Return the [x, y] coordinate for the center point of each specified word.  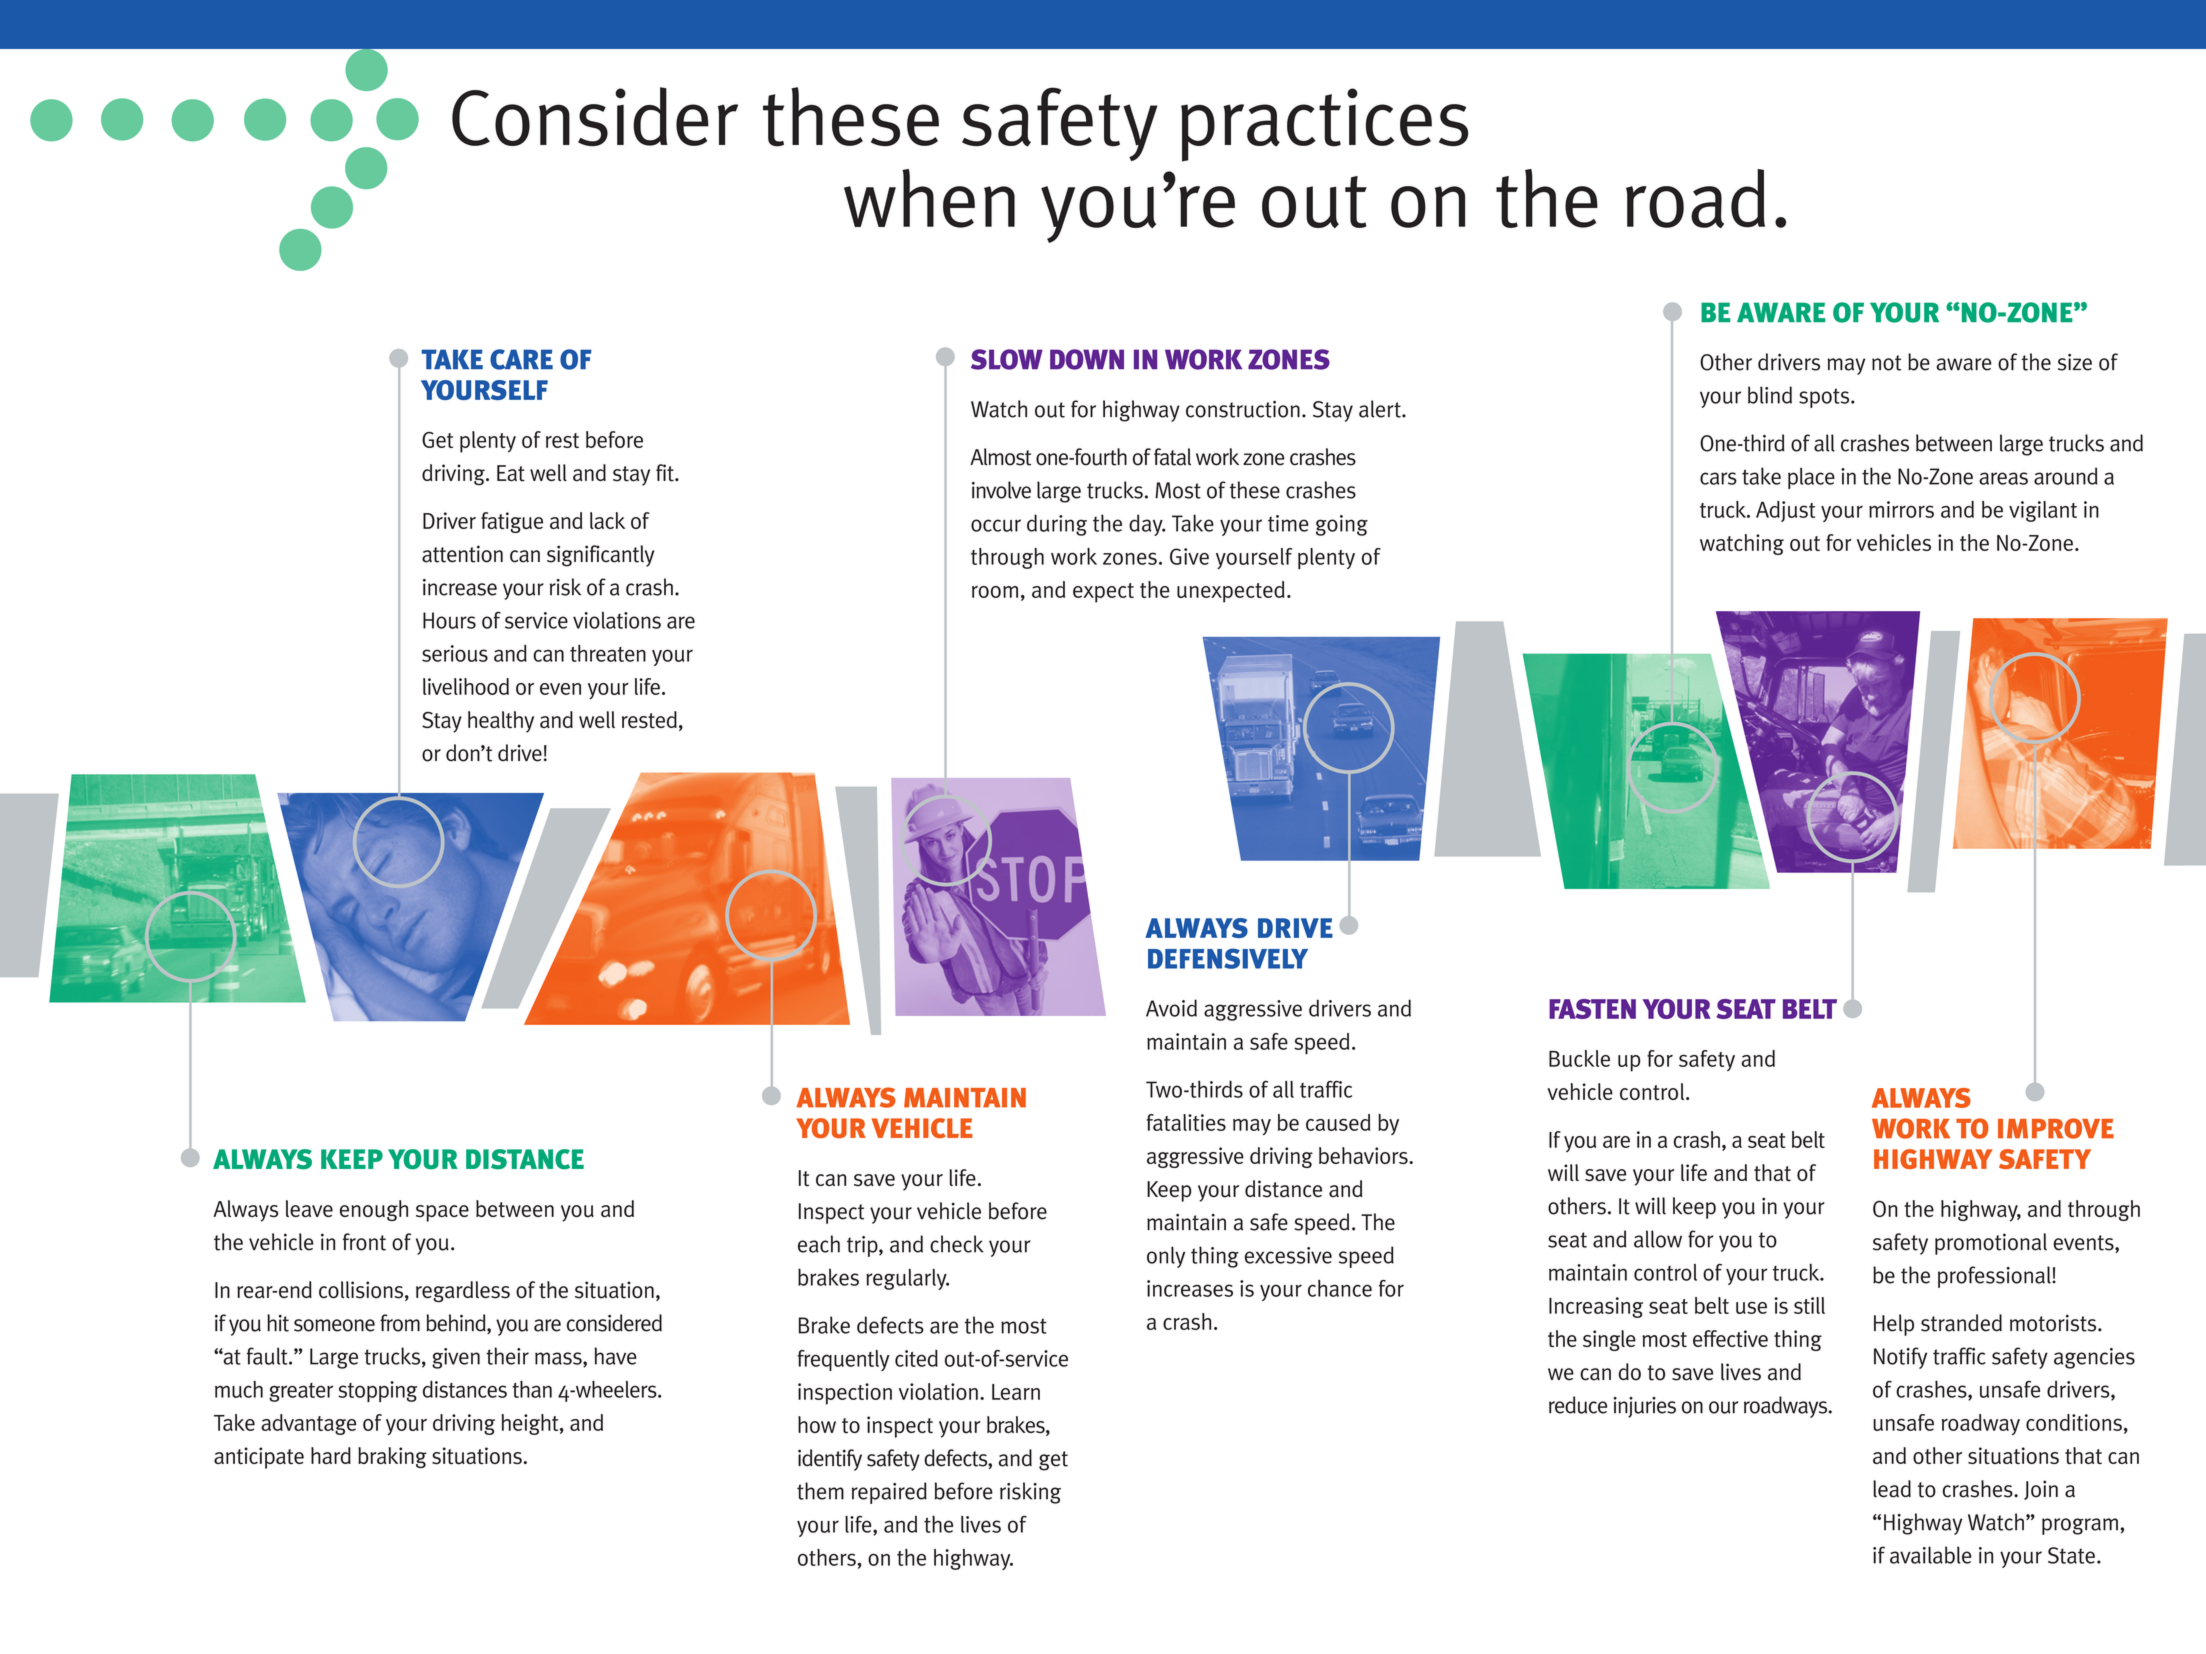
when [929, 198]
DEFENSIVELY [1228, 958]
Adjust [1785, 511]
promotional [1991, 1244]
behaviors [1364, 1155]
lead [1892, 1489]
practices [1324, 125]
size [2075, 362]
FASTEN [1592, 1009]
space [442, 1213]
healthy [501, 722]
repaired [889, 1493]
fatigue [512, 522]
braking [392, 1457]
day [1147, 525]
